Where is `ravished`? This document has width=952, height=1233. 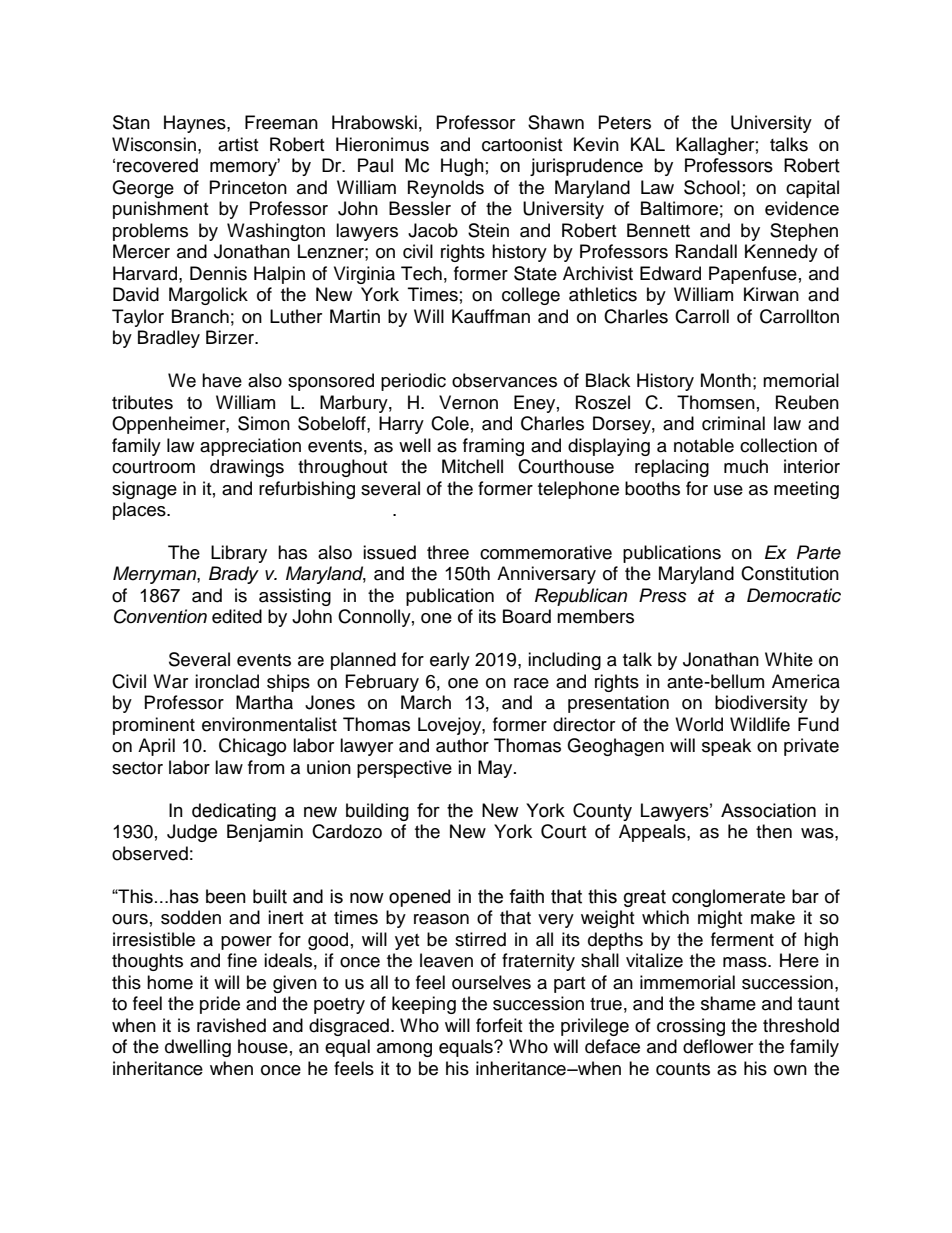 ravished is located at coordinates (231, 1025).
